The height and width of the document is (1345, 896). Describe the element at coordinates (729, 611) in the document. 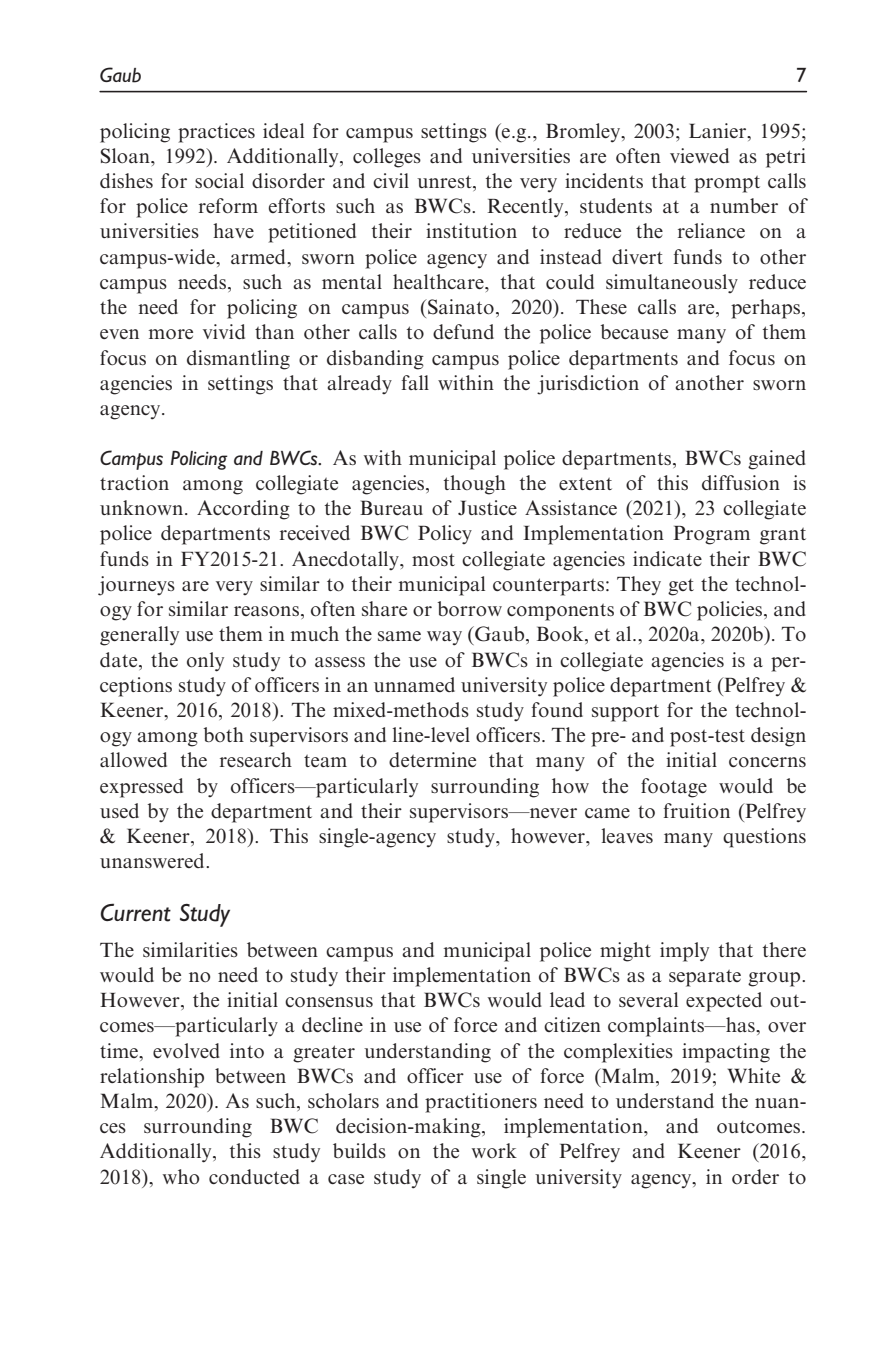

I see `policies` at that location.
